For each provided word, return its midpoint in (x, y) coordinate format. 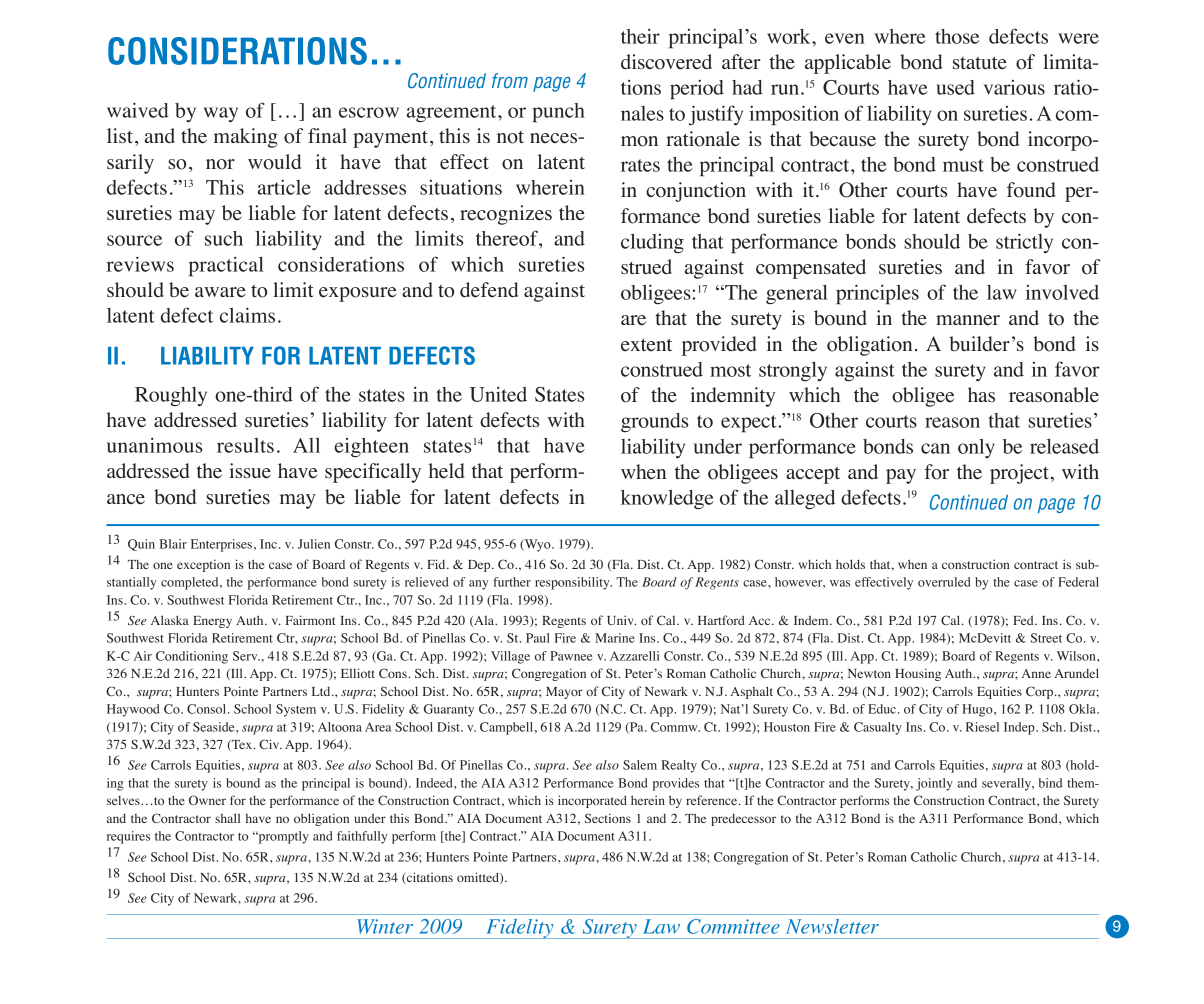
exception (203, 565)
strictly (1024, 243)
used (955, 87)
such (224, 238)
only (976, 448)
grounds (654, 422)
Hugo (978, 710)
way (221, 115)
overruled (944, 582)
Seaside (215, 727)
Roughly (171, 397)
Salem (640, 765)
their (640, 36)
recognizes (506, 215)
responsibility (573, 583)
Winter (385, 926)
